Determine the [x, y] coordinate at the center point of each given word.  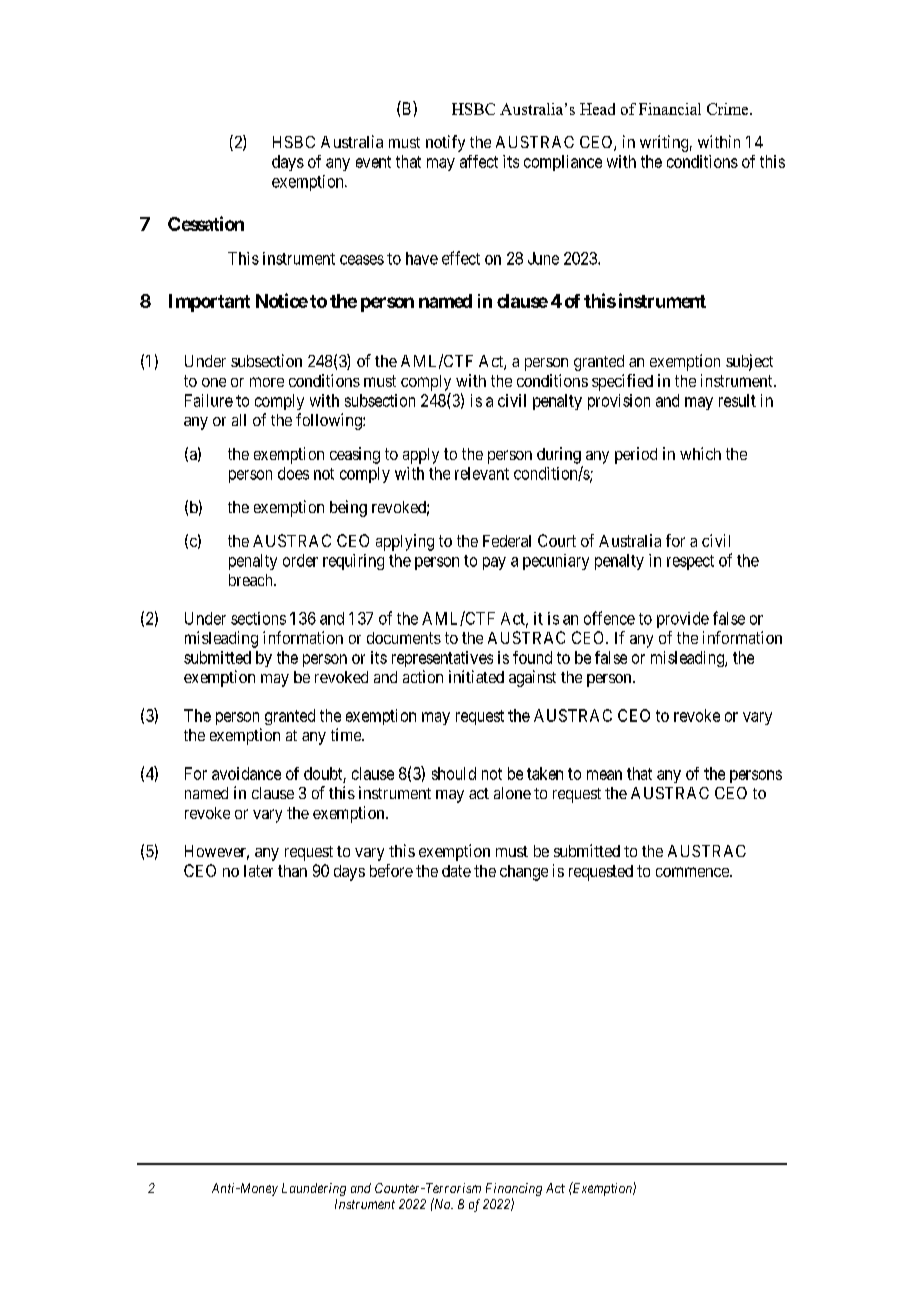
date [456, 871]
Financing [514, 1191]
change [524, 873]
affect [479, 161]
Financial [670, 109]
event [373, 162]
